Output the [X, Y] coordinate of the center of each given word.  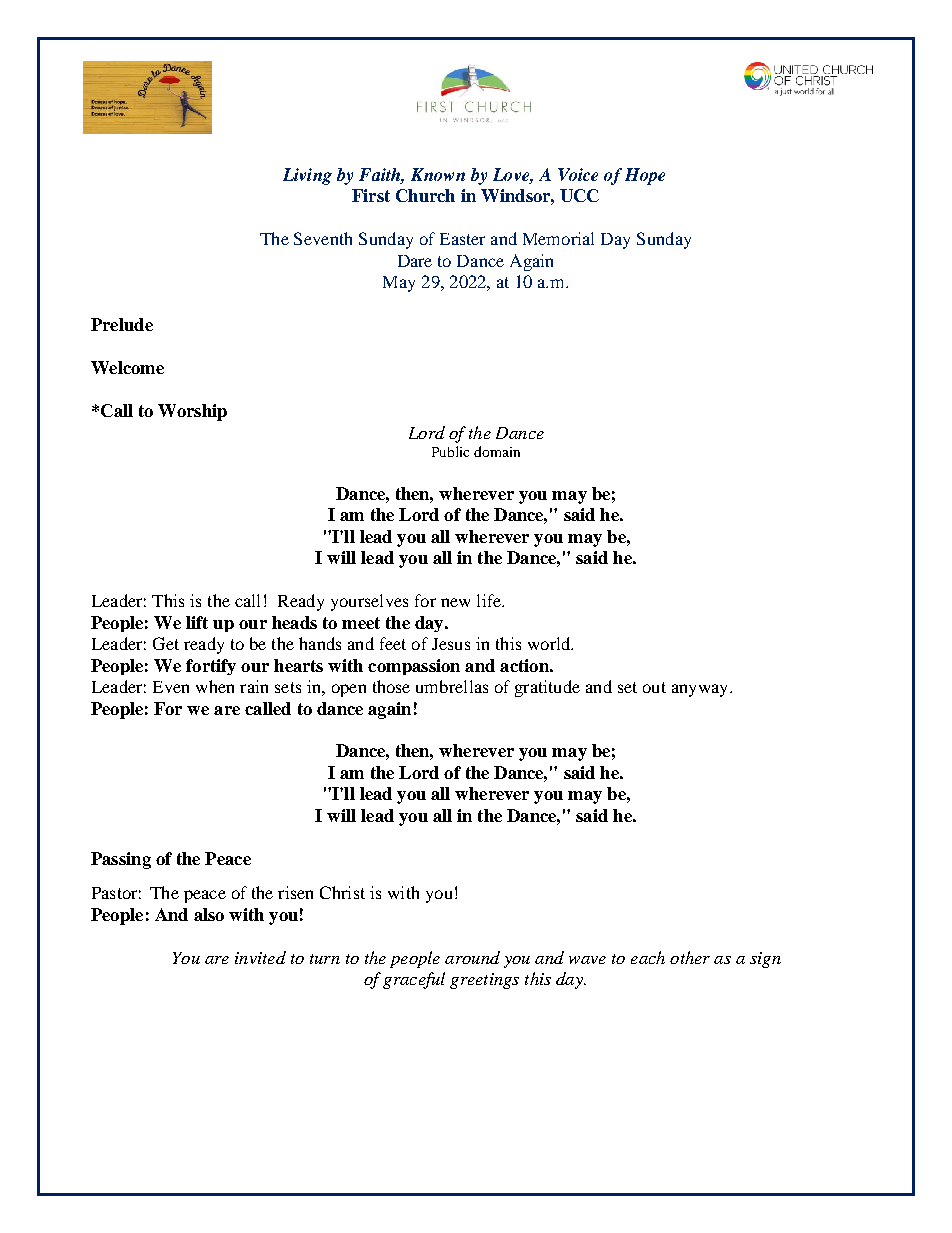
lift [197, 622]
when [215, 686]
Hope [645, 176]
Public [450, 451]
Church [425, 195]
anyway [701, 690]
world [550, 643]
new [455, 602]
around [472, 957]
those [391, 686]
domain [497, 451]
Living [307, 176]
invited [260, 957]
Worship [192, 412]
